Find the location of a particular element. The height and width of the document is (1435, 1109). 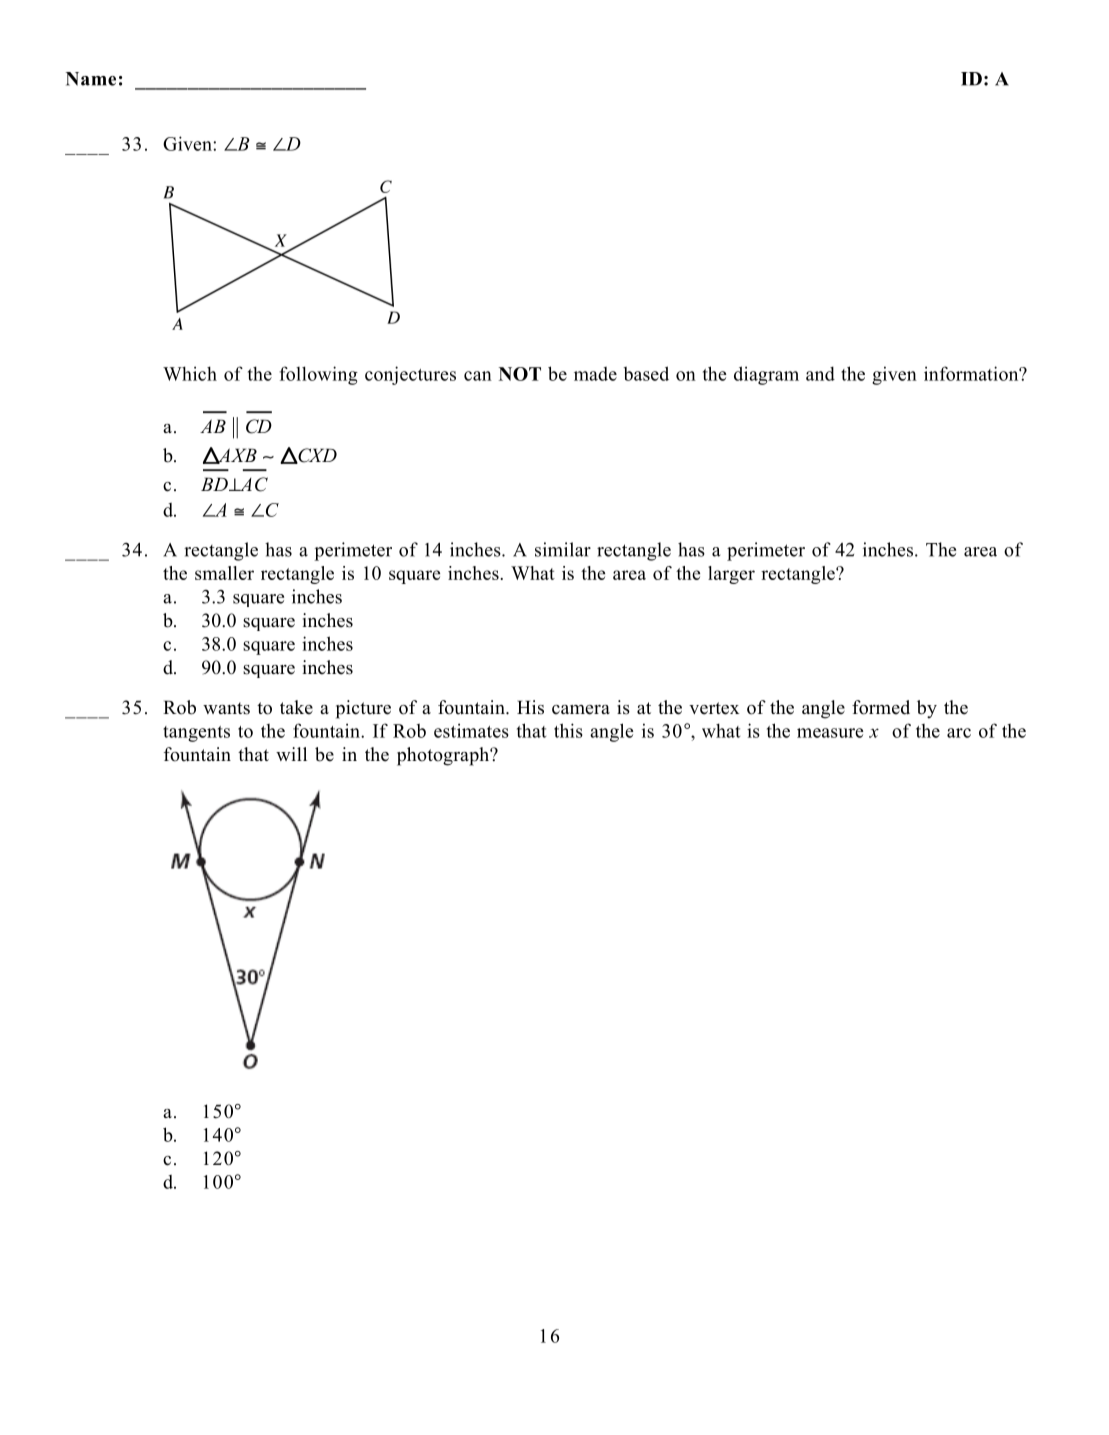

NOT is located at coordinates (520, 374).
